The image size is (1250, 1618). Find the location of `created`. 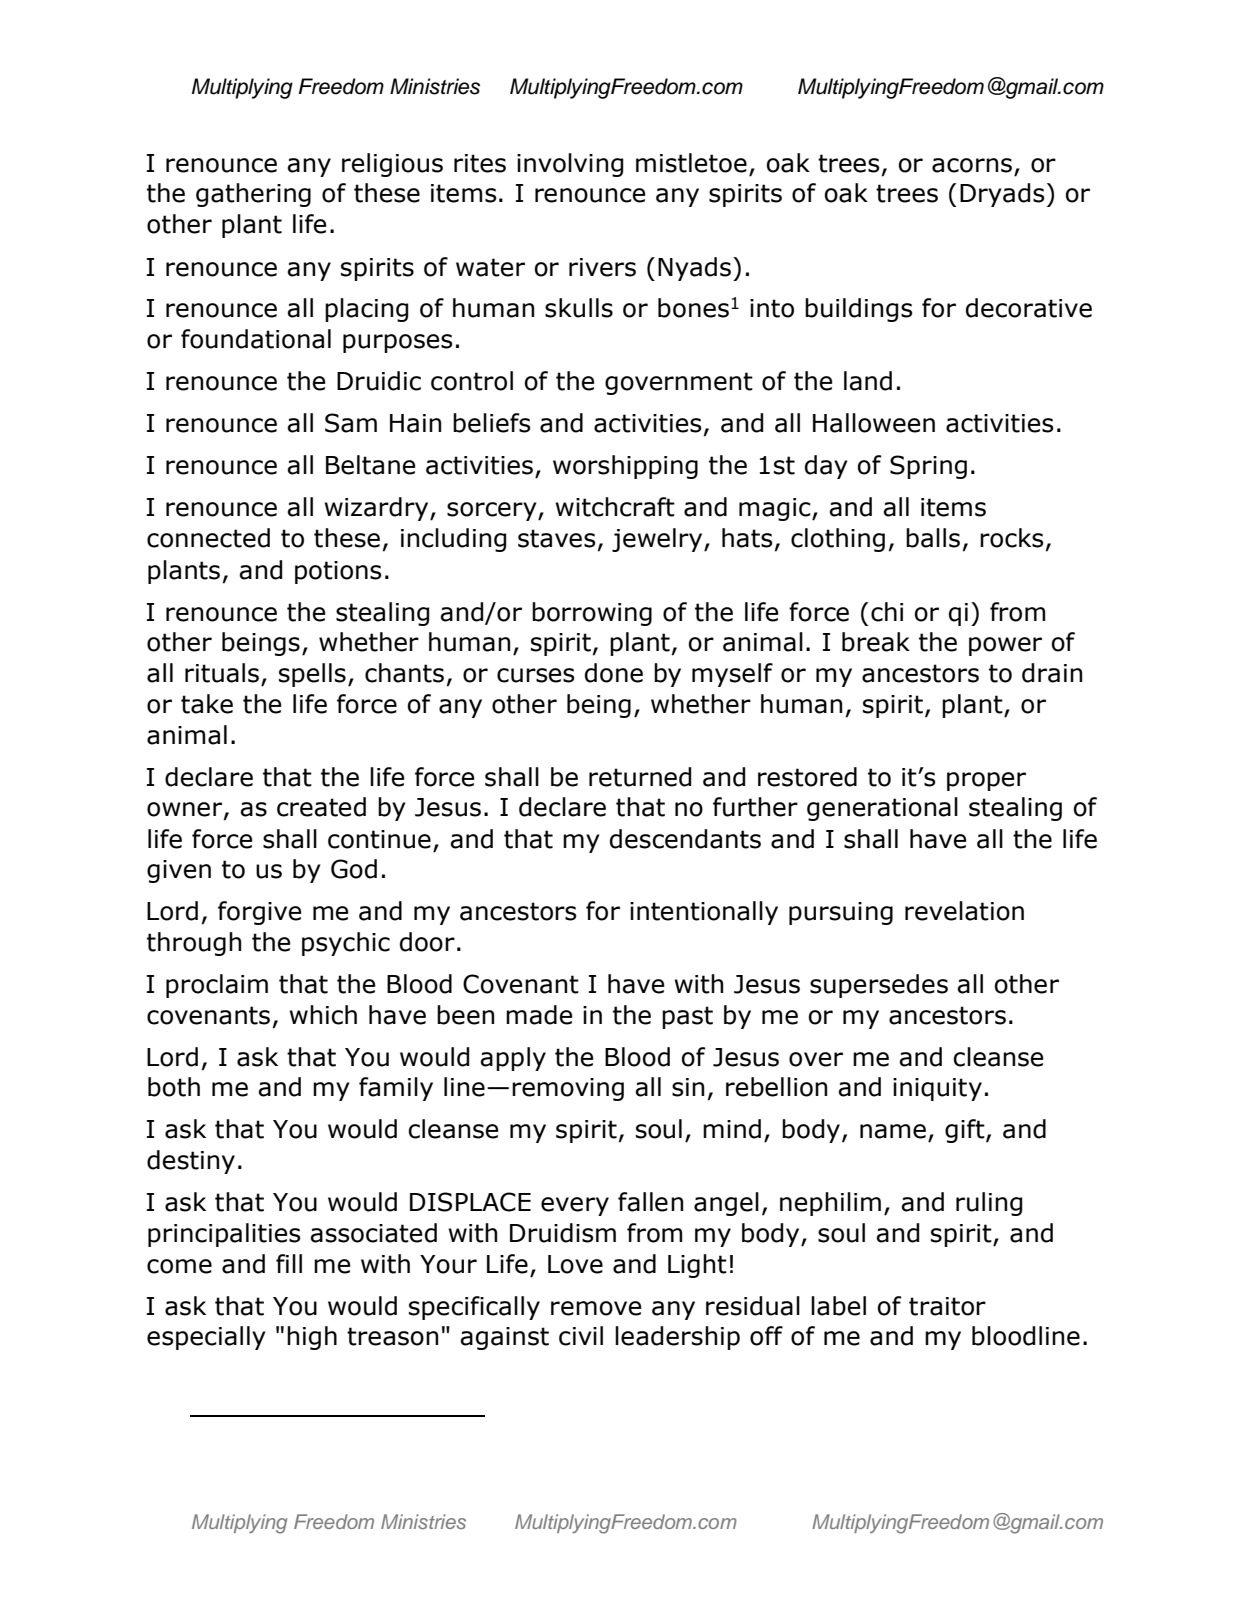

created is located at coordinates (321, 807).
